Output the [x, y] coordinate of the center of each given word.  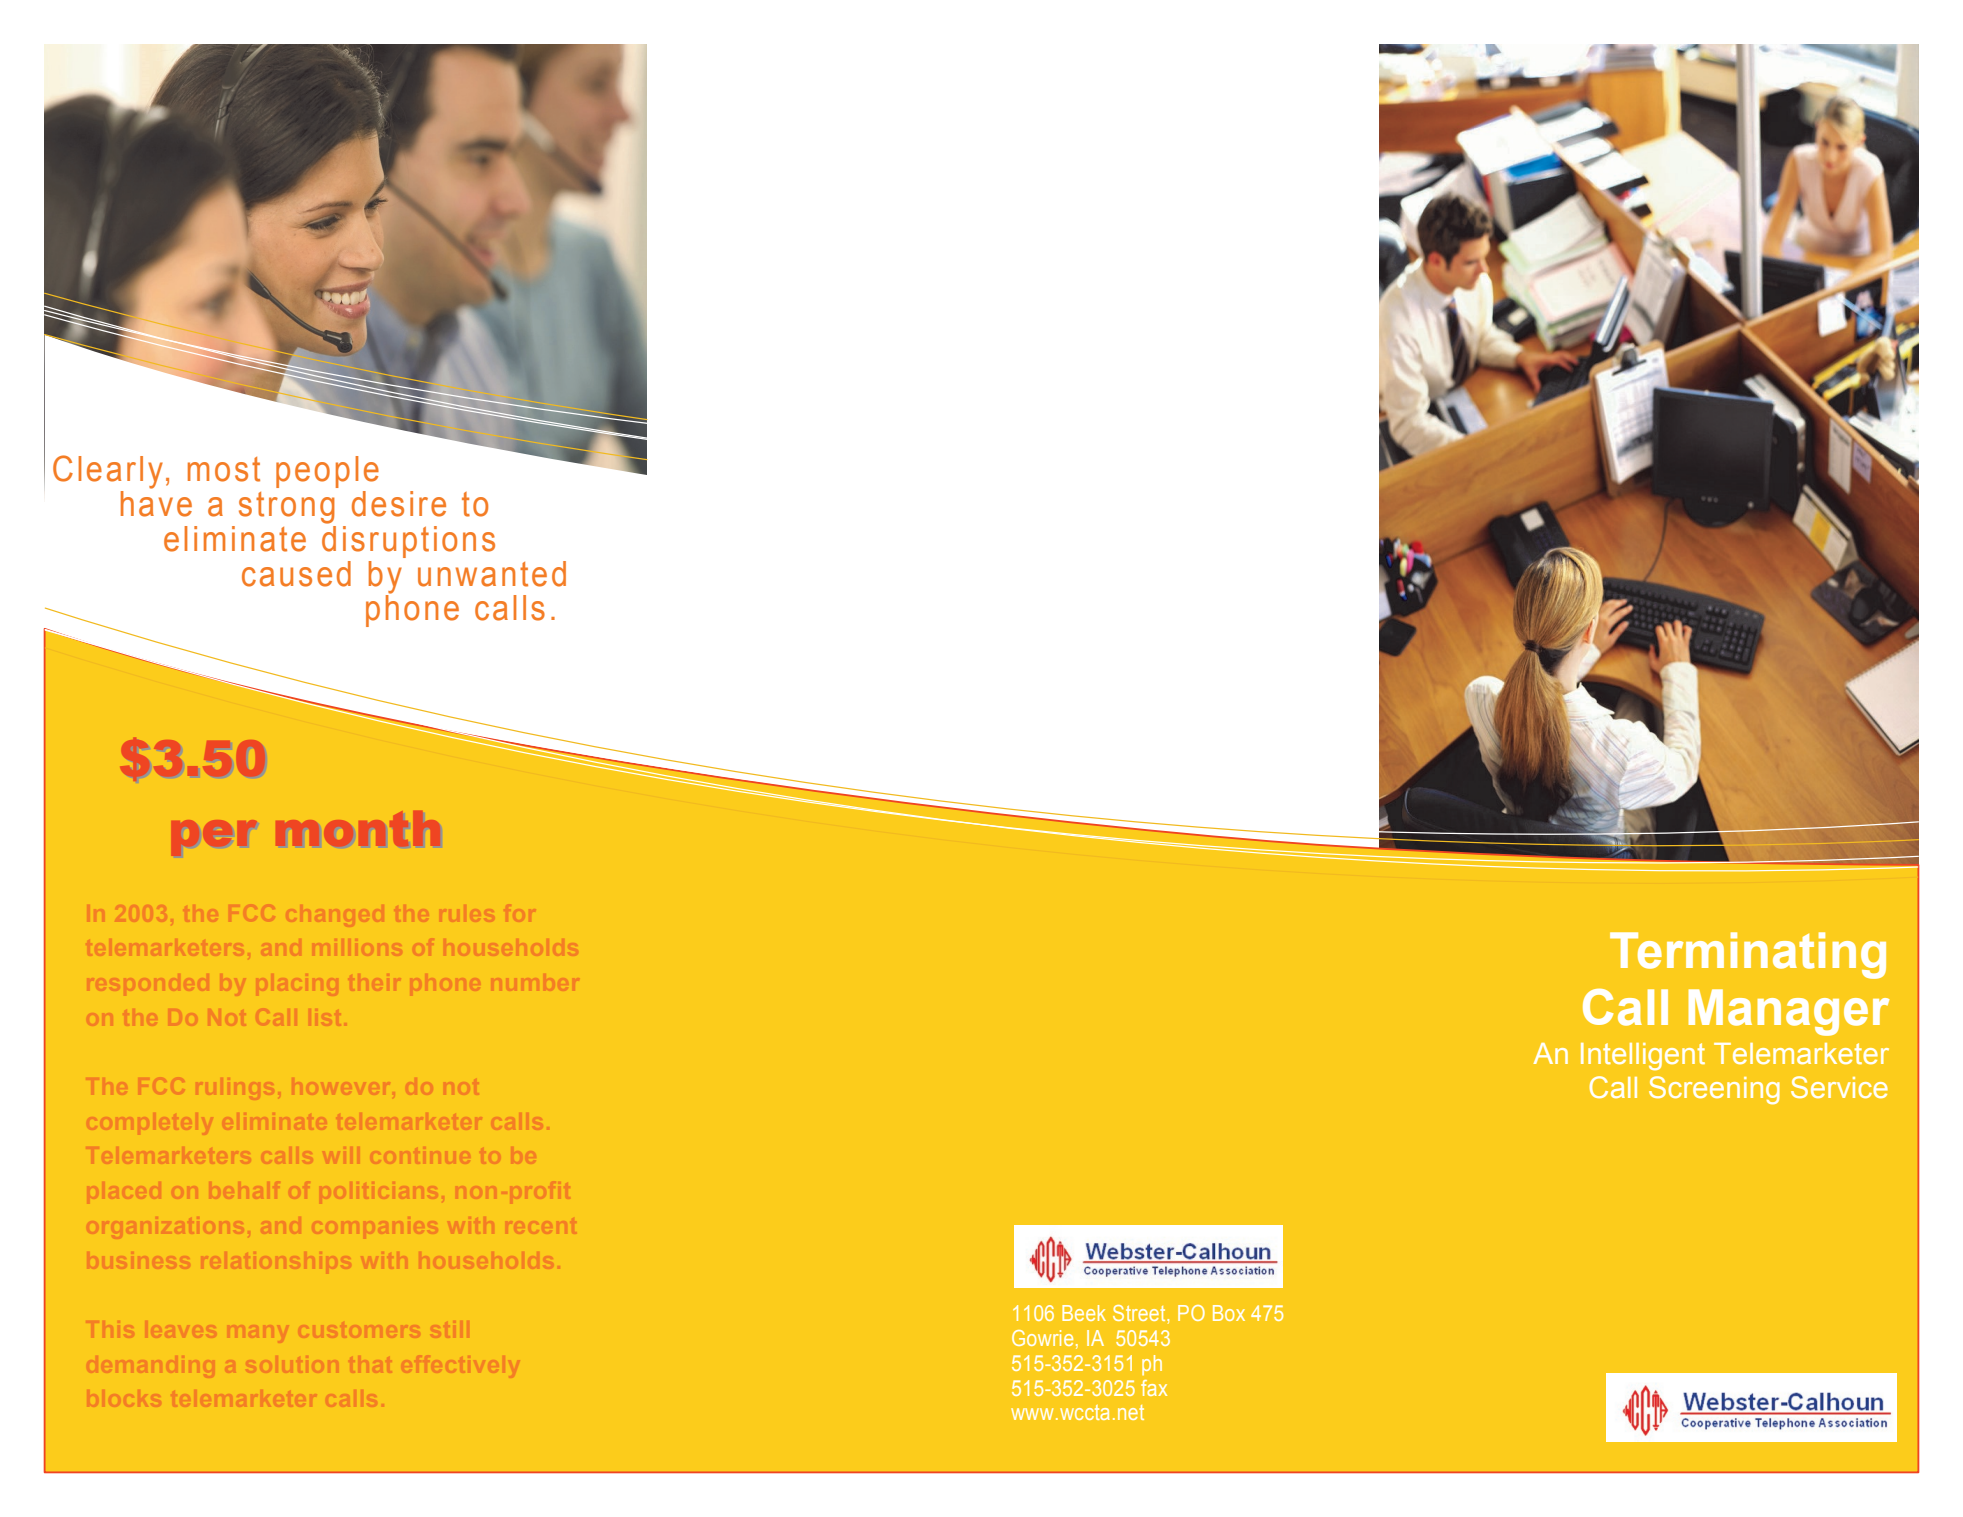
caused [296, 574]
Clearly [108, 472]
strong [287, 508]
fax [1154, 1388]
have [156, 502]
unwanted [492, 574]
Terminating [1748, 955]
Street [1140, 1313]
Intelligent [1643, 1056]
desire [399, 504]
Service [1839, 1087]
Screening [1714, 1090]
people [327, 472]
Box [1229, 1313]
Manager [1789, 1012]
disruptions [408, 540]
